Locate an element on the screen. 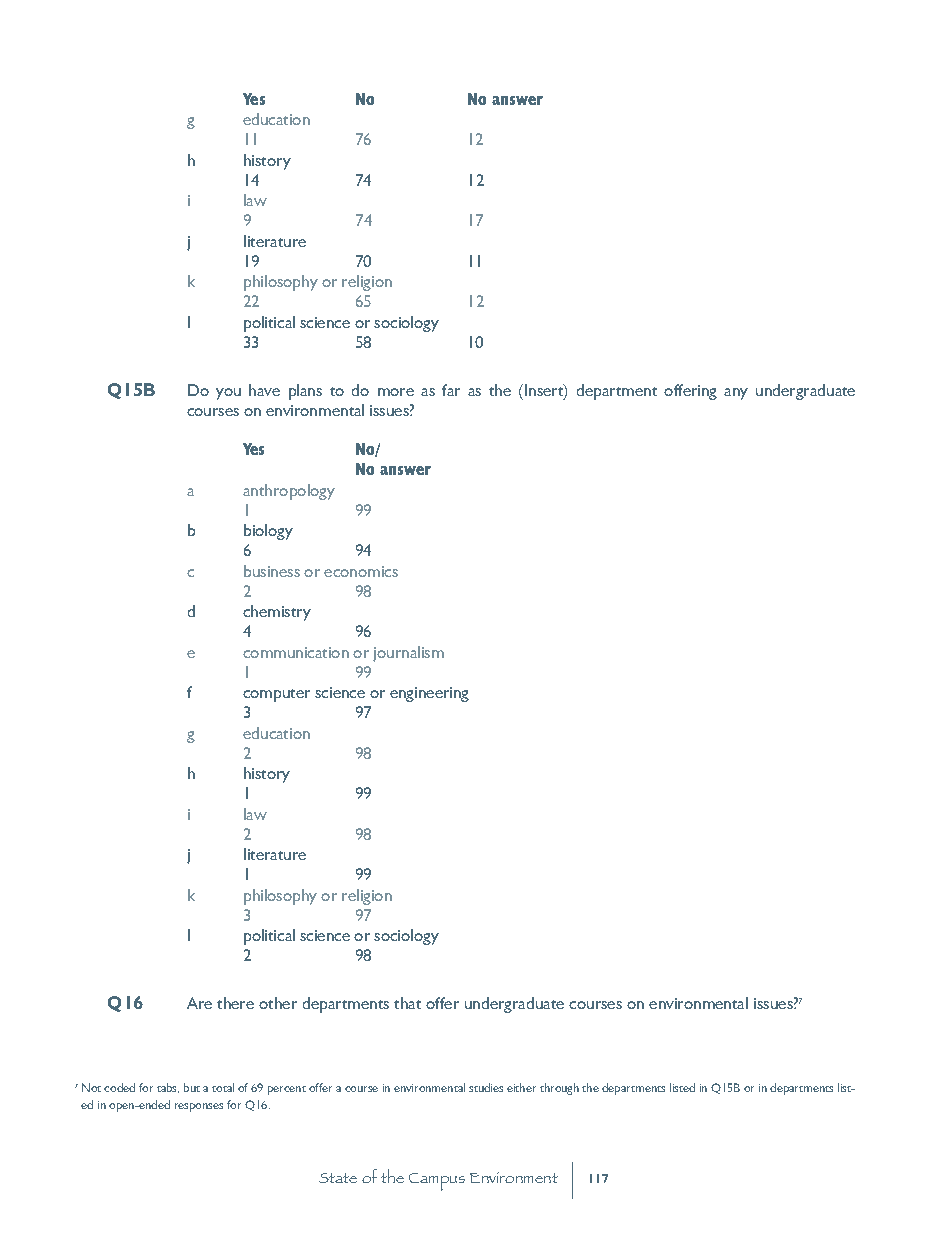 This screenshot has height=1233, width=952. you is located at coordinates (228, 394).
